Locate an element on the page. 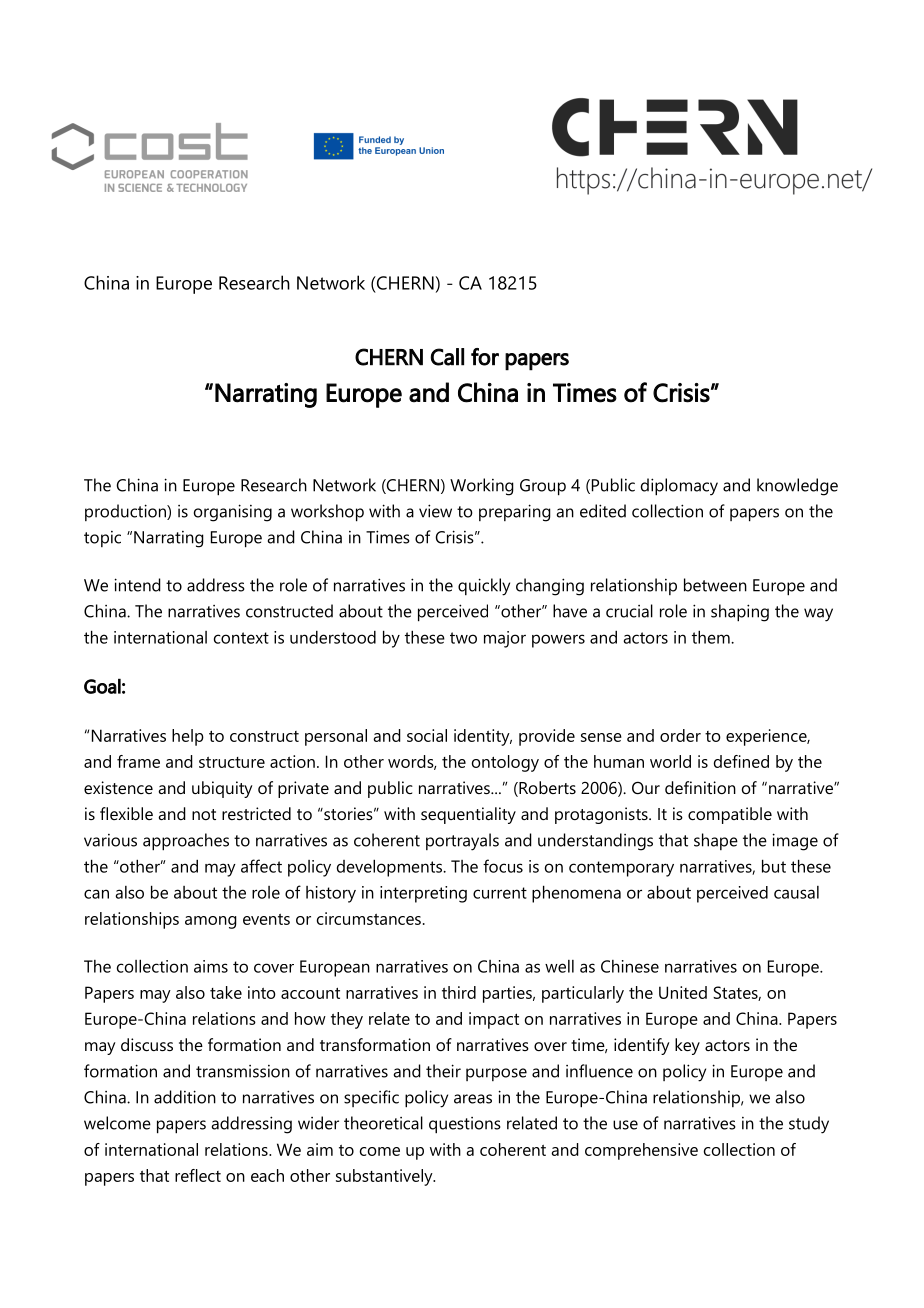 Image resolution: width=924 pixels, height=1308 pixels. third is located at coordinates (459, 992).
